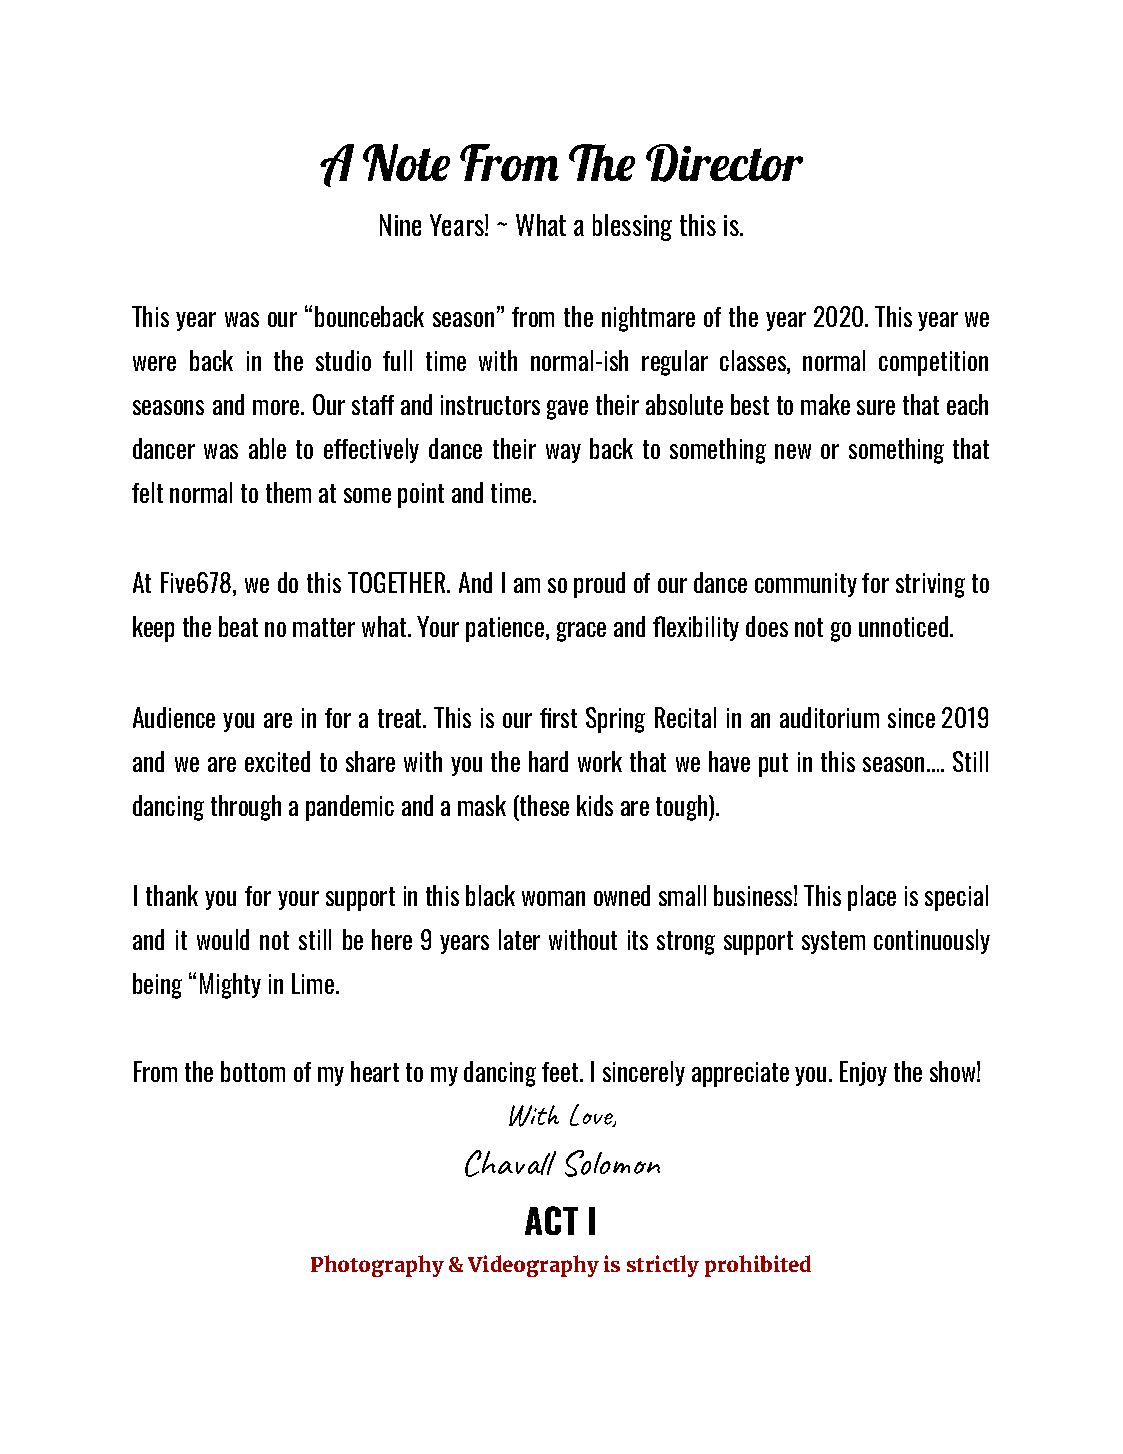 This screenshot has width=1123, height=1454. Describe the element at coordinates (599, 585) in the screenshot. I see `proud` at that location.
